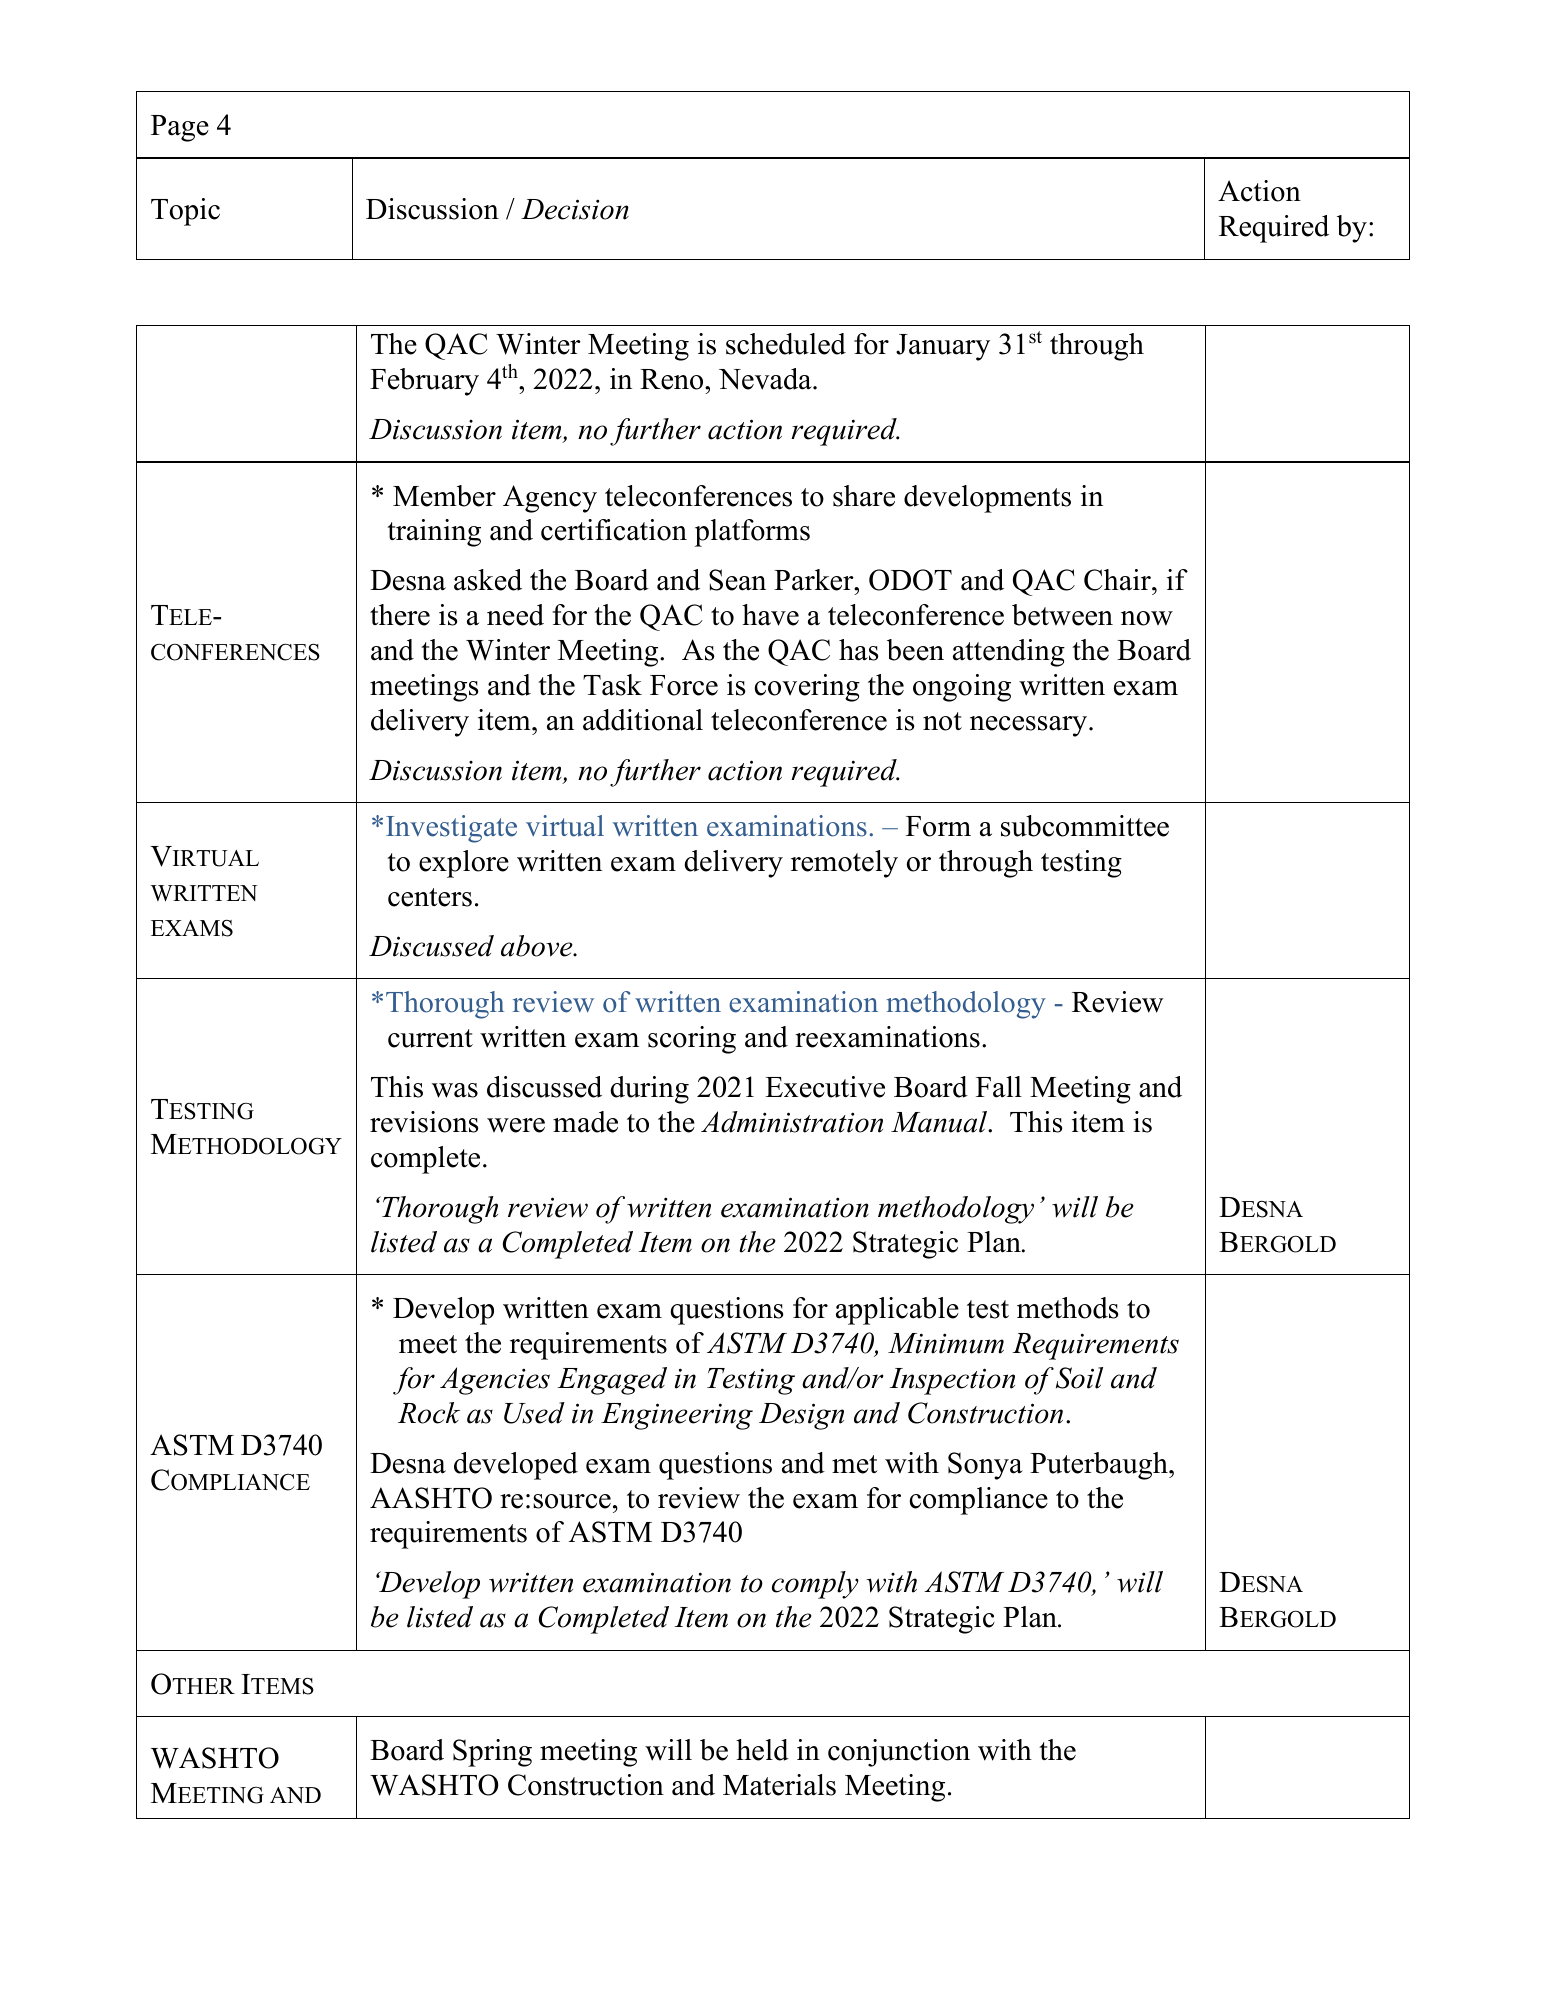  Describe the element at coordinates (185, 212) in the screenshot. I see `Topic` at that location.
